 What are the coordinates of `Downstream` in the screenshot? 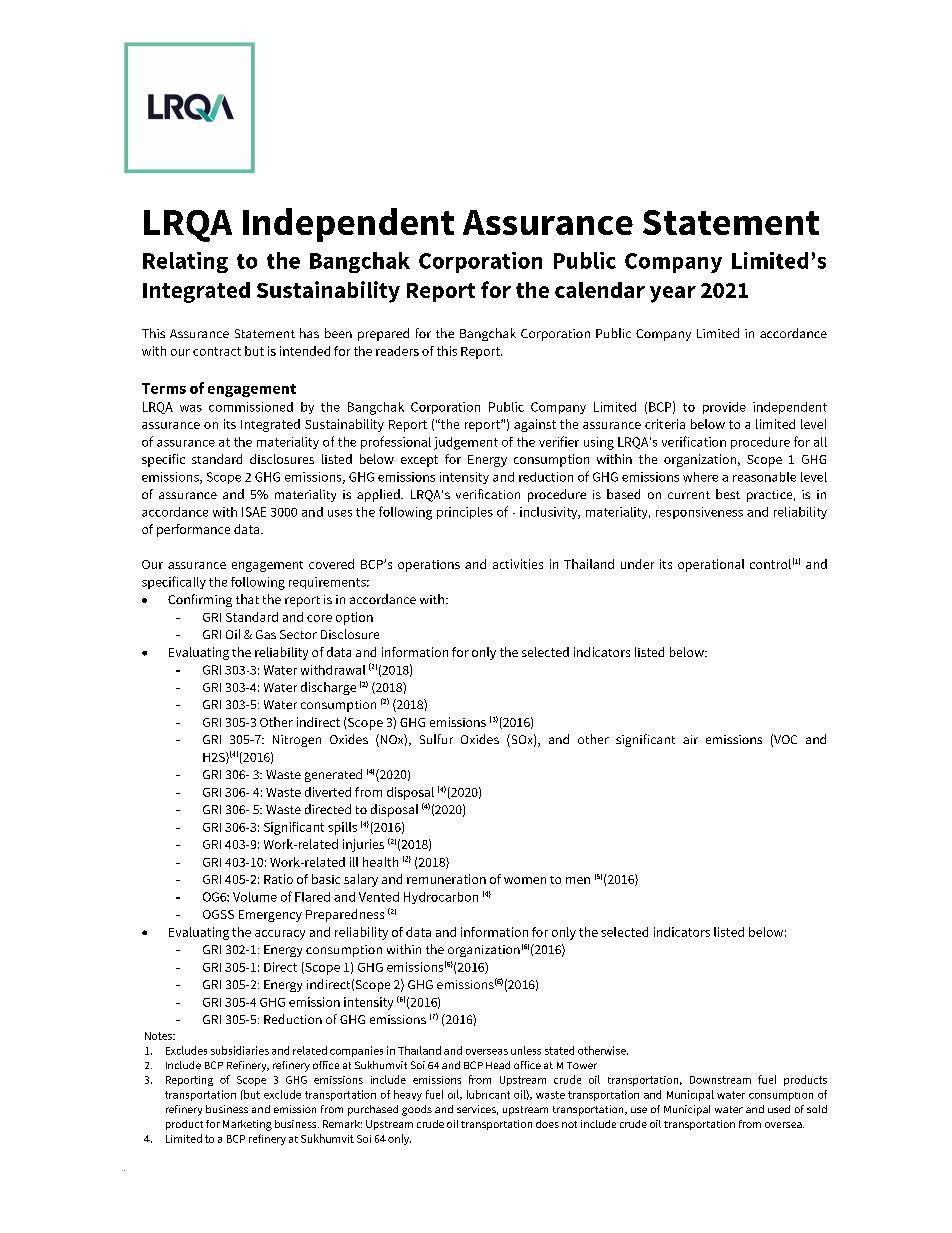 It's located at (720, 1080).
